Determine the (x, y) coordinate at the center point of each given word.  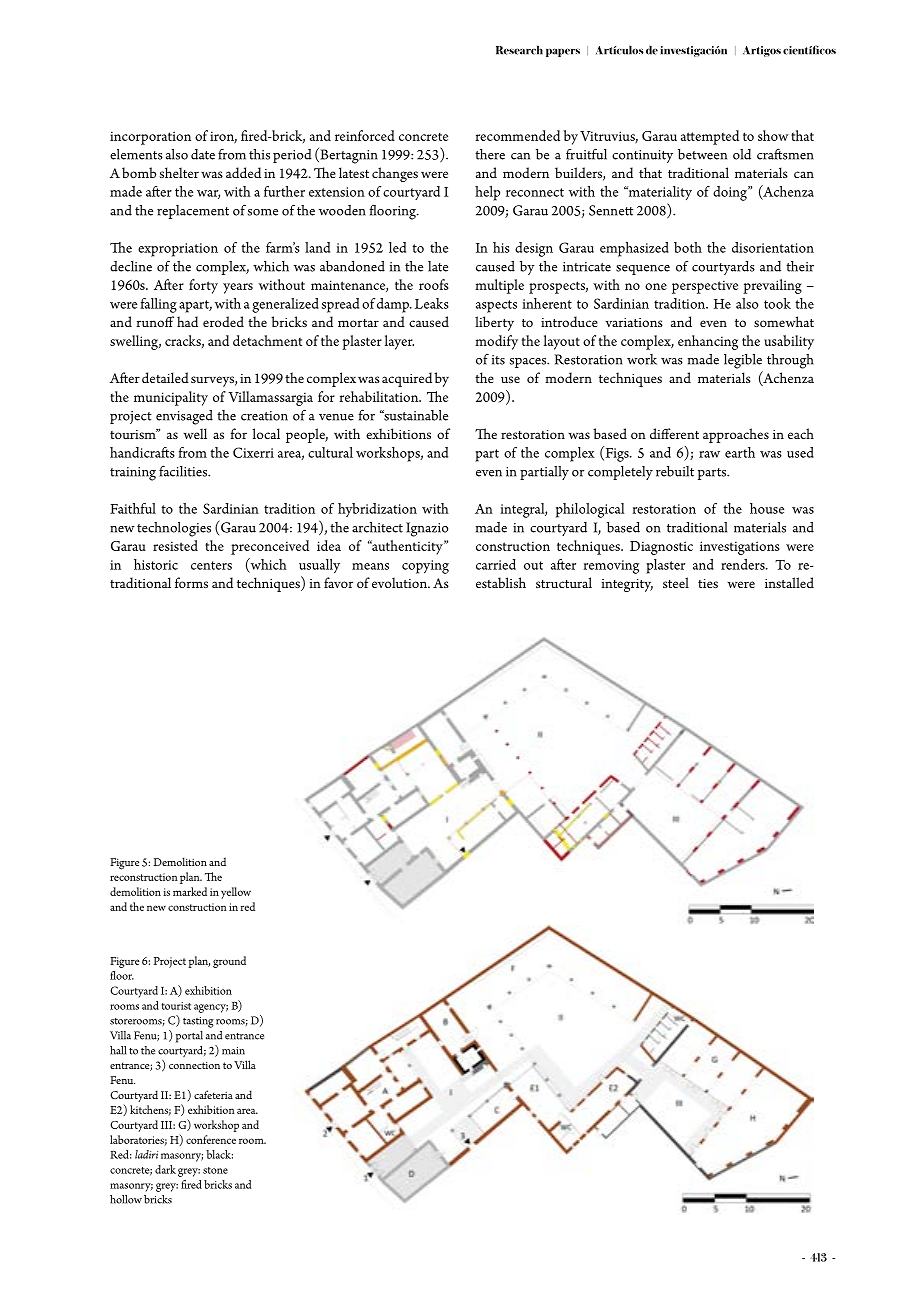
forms (191, 582)
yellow (236, 893)
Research (519, 50)
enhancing (708, 342)
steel (676, 582)
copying (425, 567)
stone (215, 1170)
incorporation (150, 138)
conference (211, 1139)
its (498, 360)
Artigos (762, 51)
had (187, 321)
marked (190, 891)
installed (789, 582)
